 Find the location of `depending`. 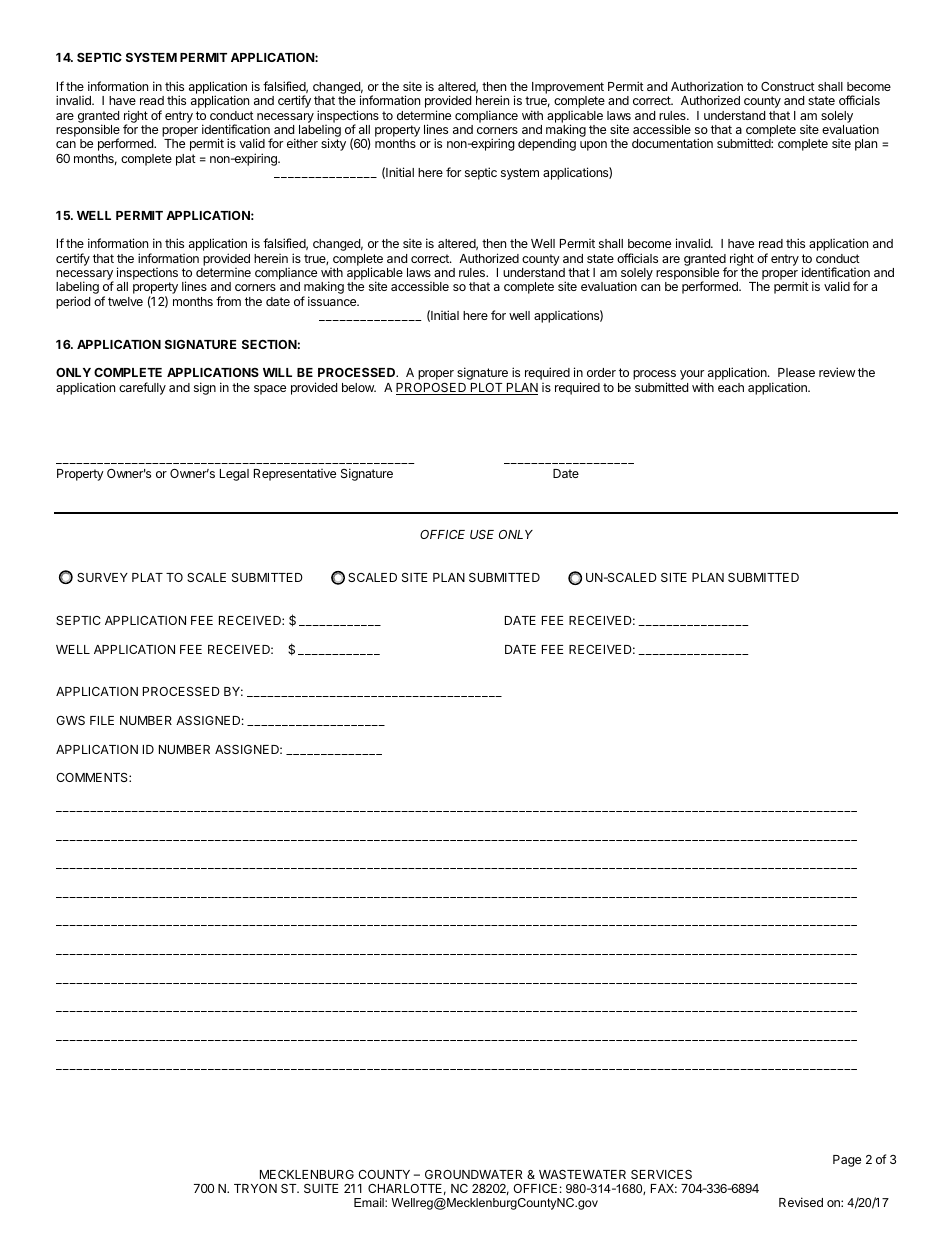

depending is located at coordinates (547, 144).
